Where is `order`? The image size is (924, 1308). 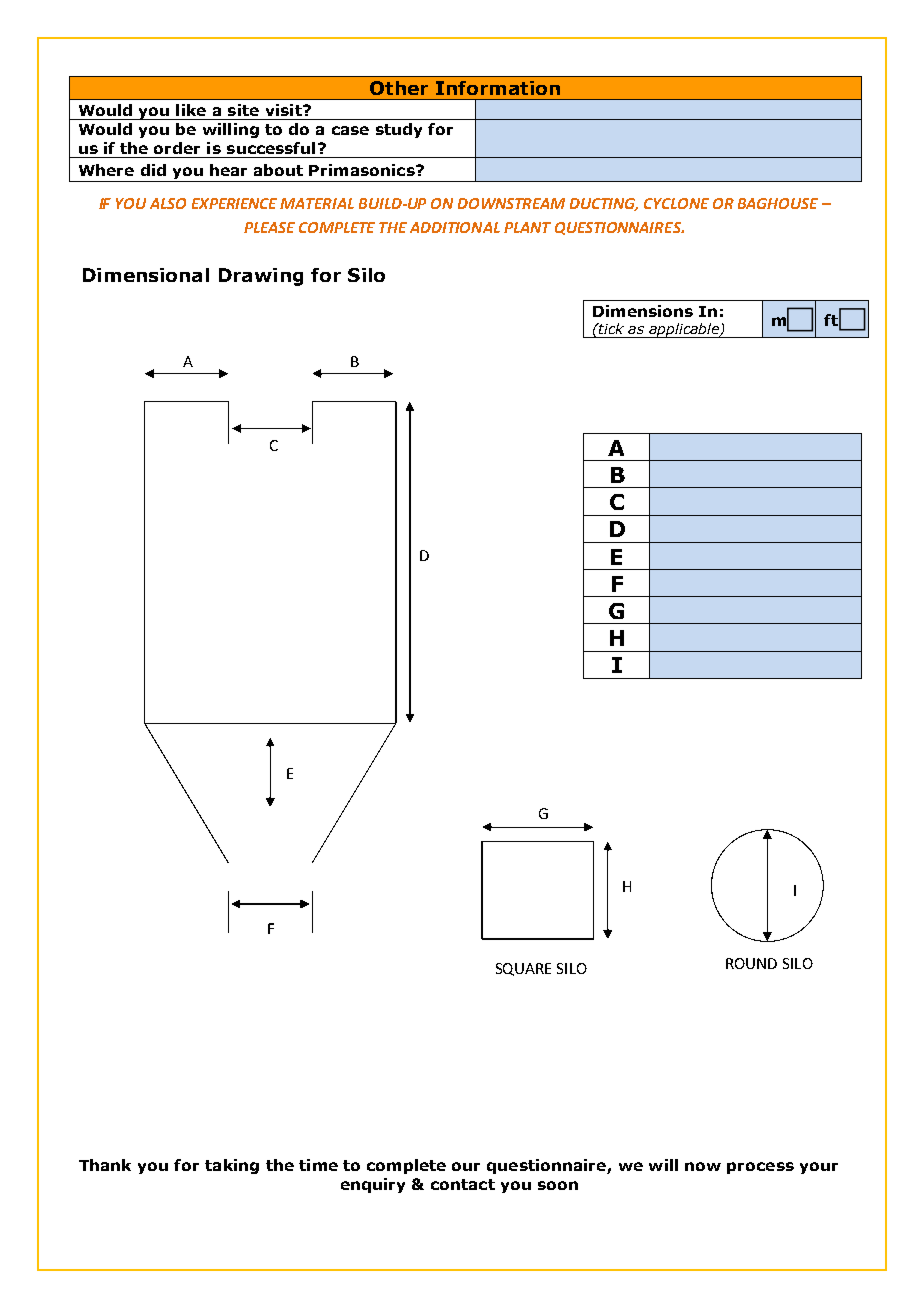
order is located at coordinates (177, 148).
